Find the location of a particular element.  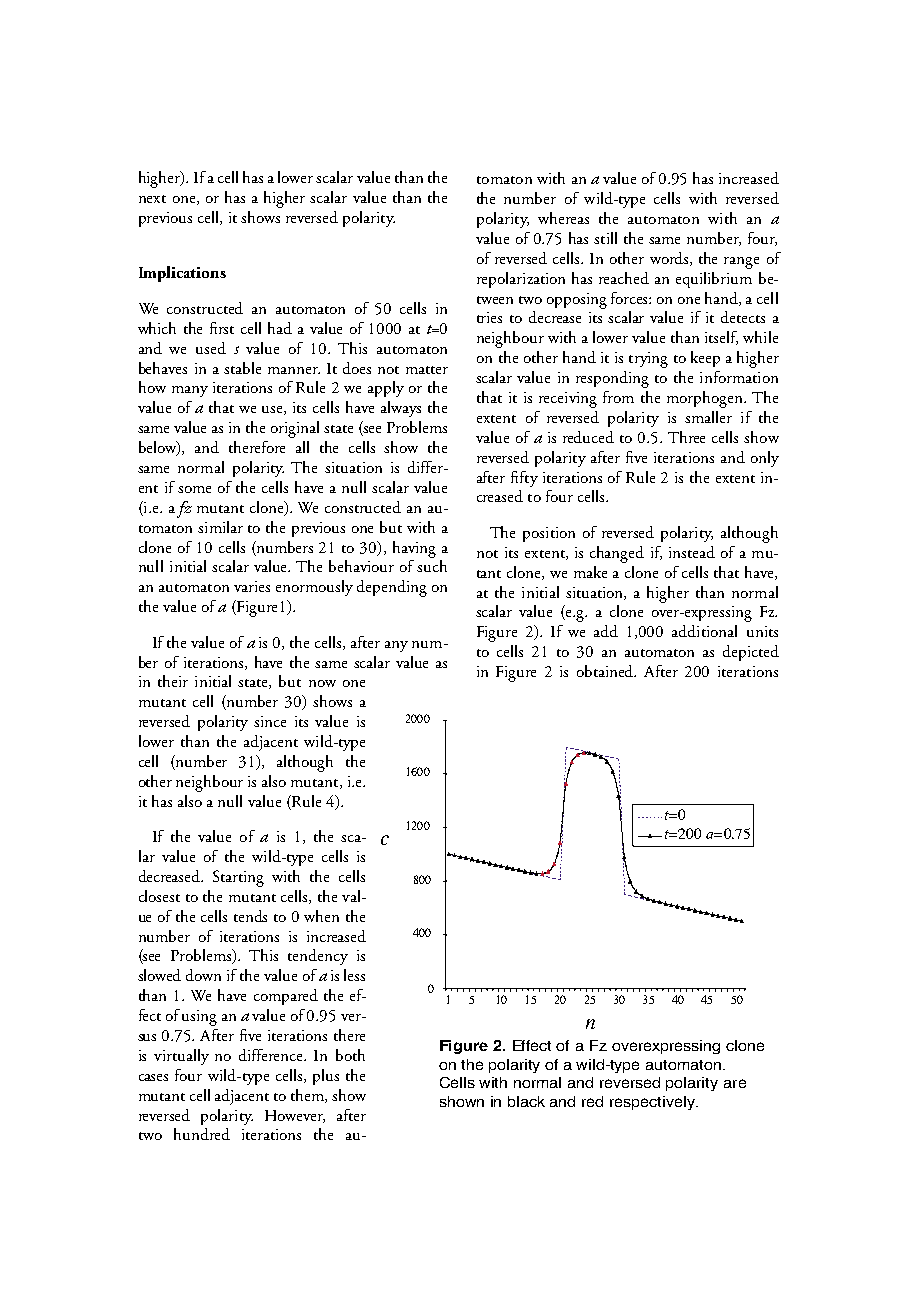

since is located at coordinates (270, 721).
